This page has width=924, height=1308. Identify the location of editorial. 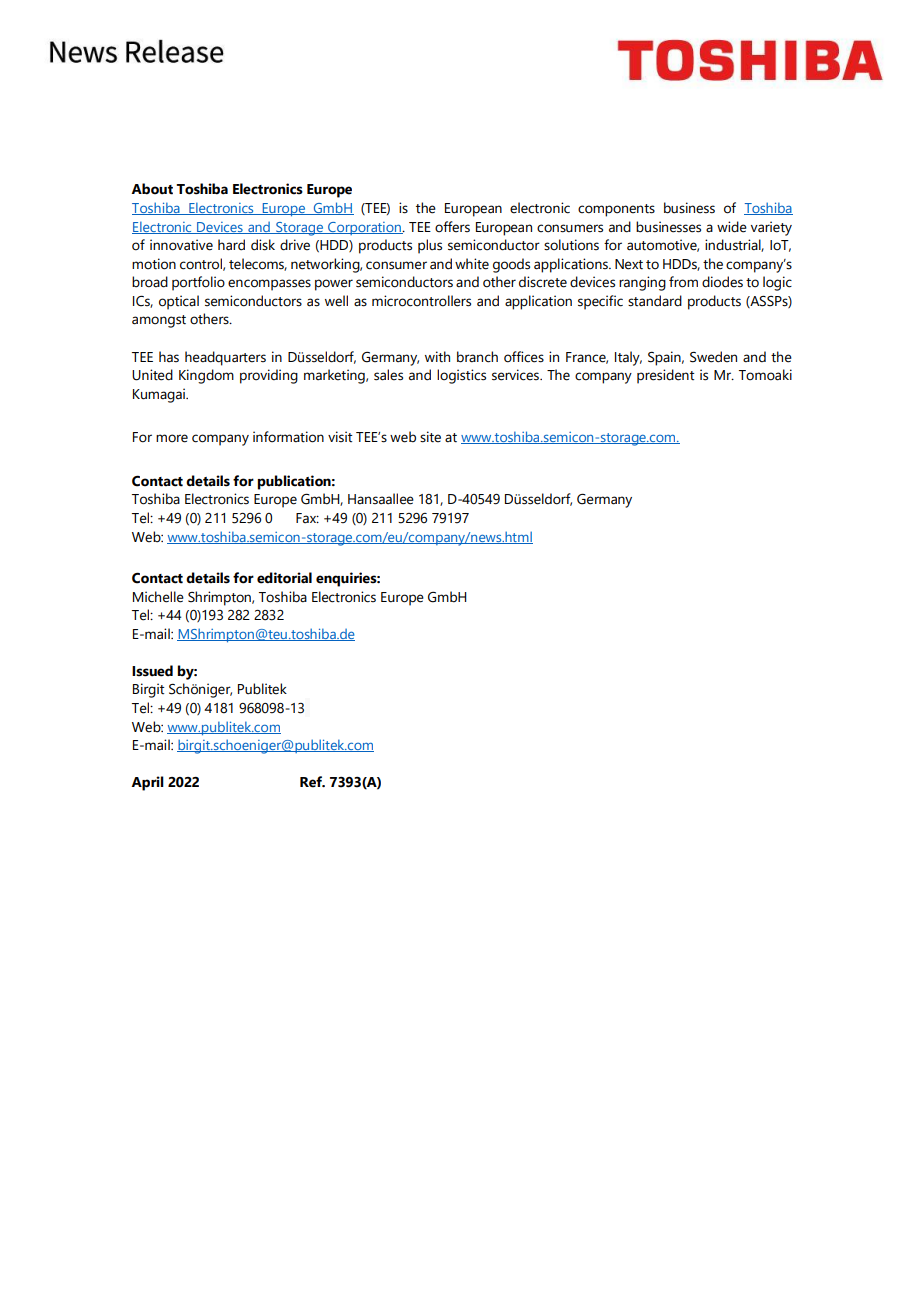
(284, 578).
